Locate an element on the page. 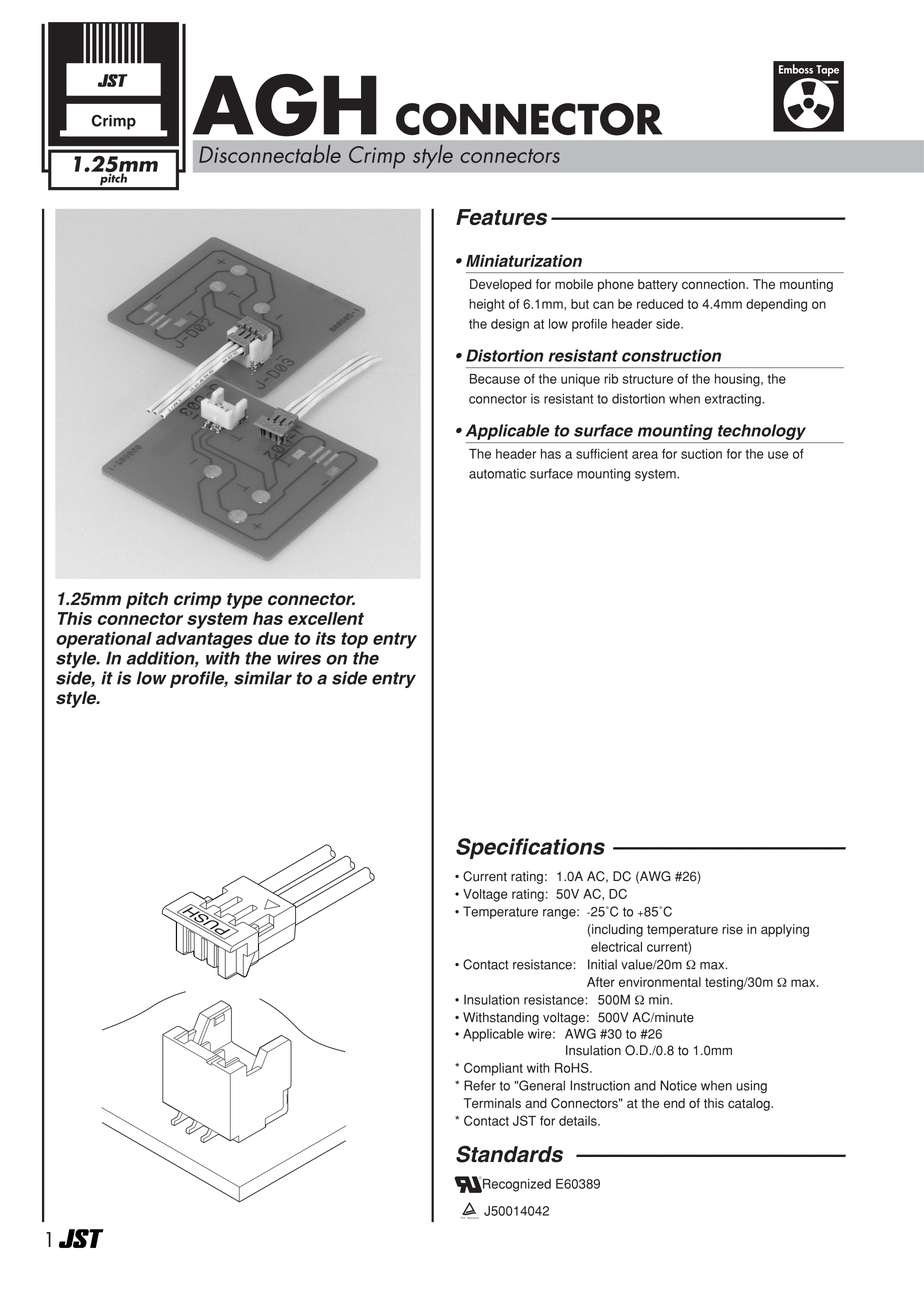  top is located at coordinates (354, 640).
